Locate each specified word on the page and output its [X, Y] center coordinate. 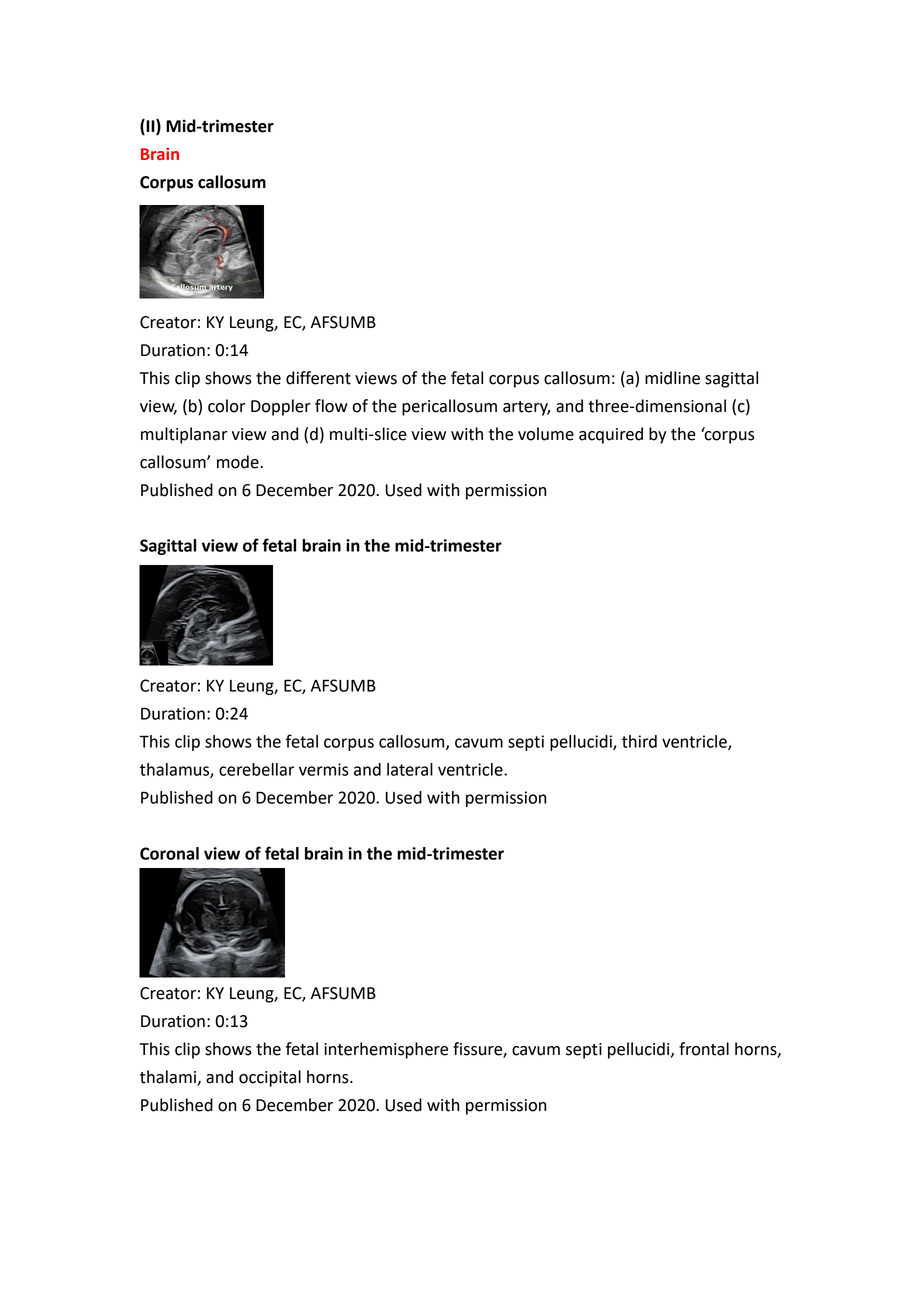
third [639, 741]
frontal [704, 1049]
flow [331, 406]
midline [672, 378]
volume [546, 434]
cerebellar [256, 769]
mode [239, 462]
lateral [410, 769]
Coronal [169, 853]
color [226, 406]
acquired [611, 435]
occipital [270, 1078]
